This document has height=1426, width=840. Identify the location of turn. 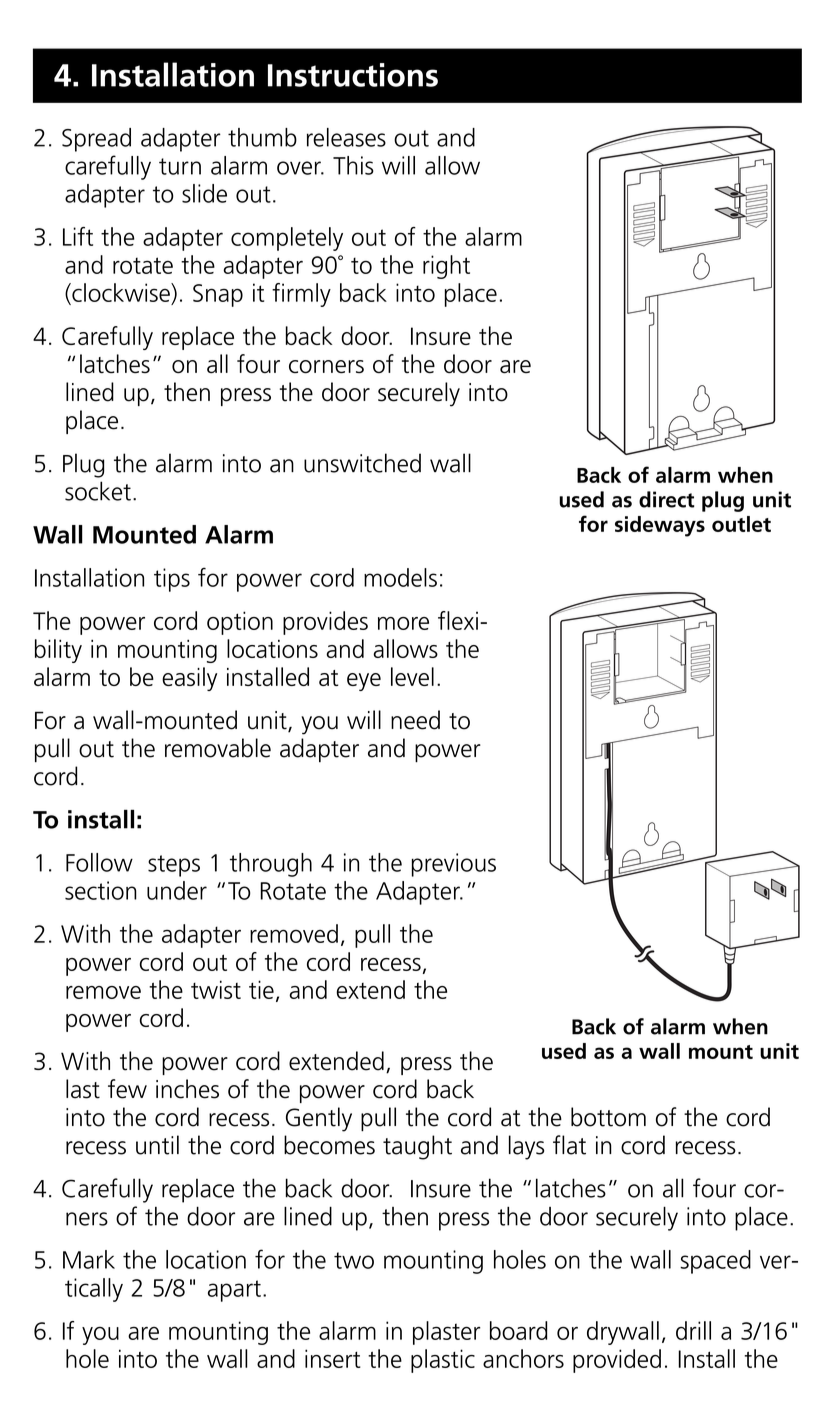
(180, 166).
